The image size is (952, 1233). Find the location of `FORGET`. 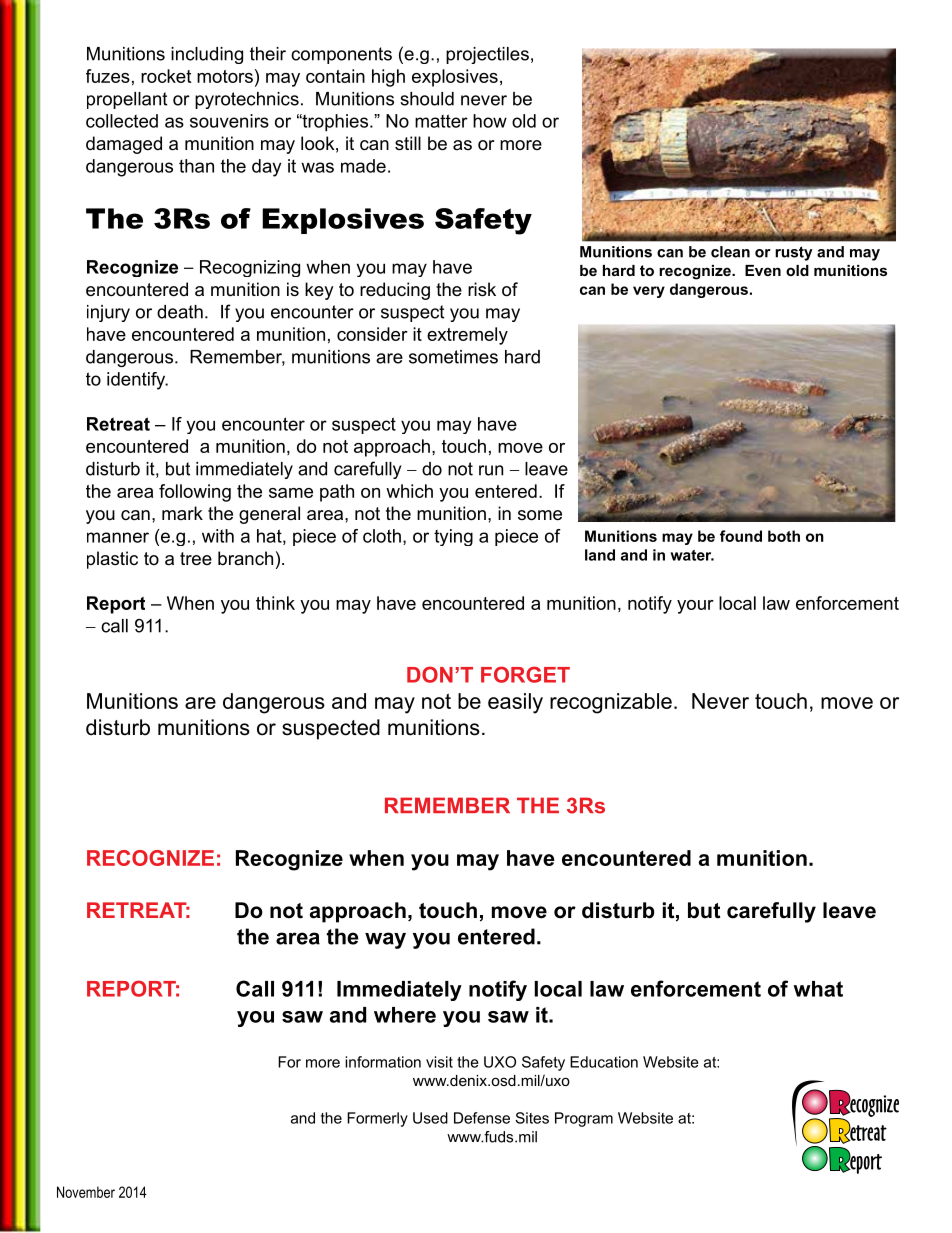

FORGET is located at coordinates (525, 674).
